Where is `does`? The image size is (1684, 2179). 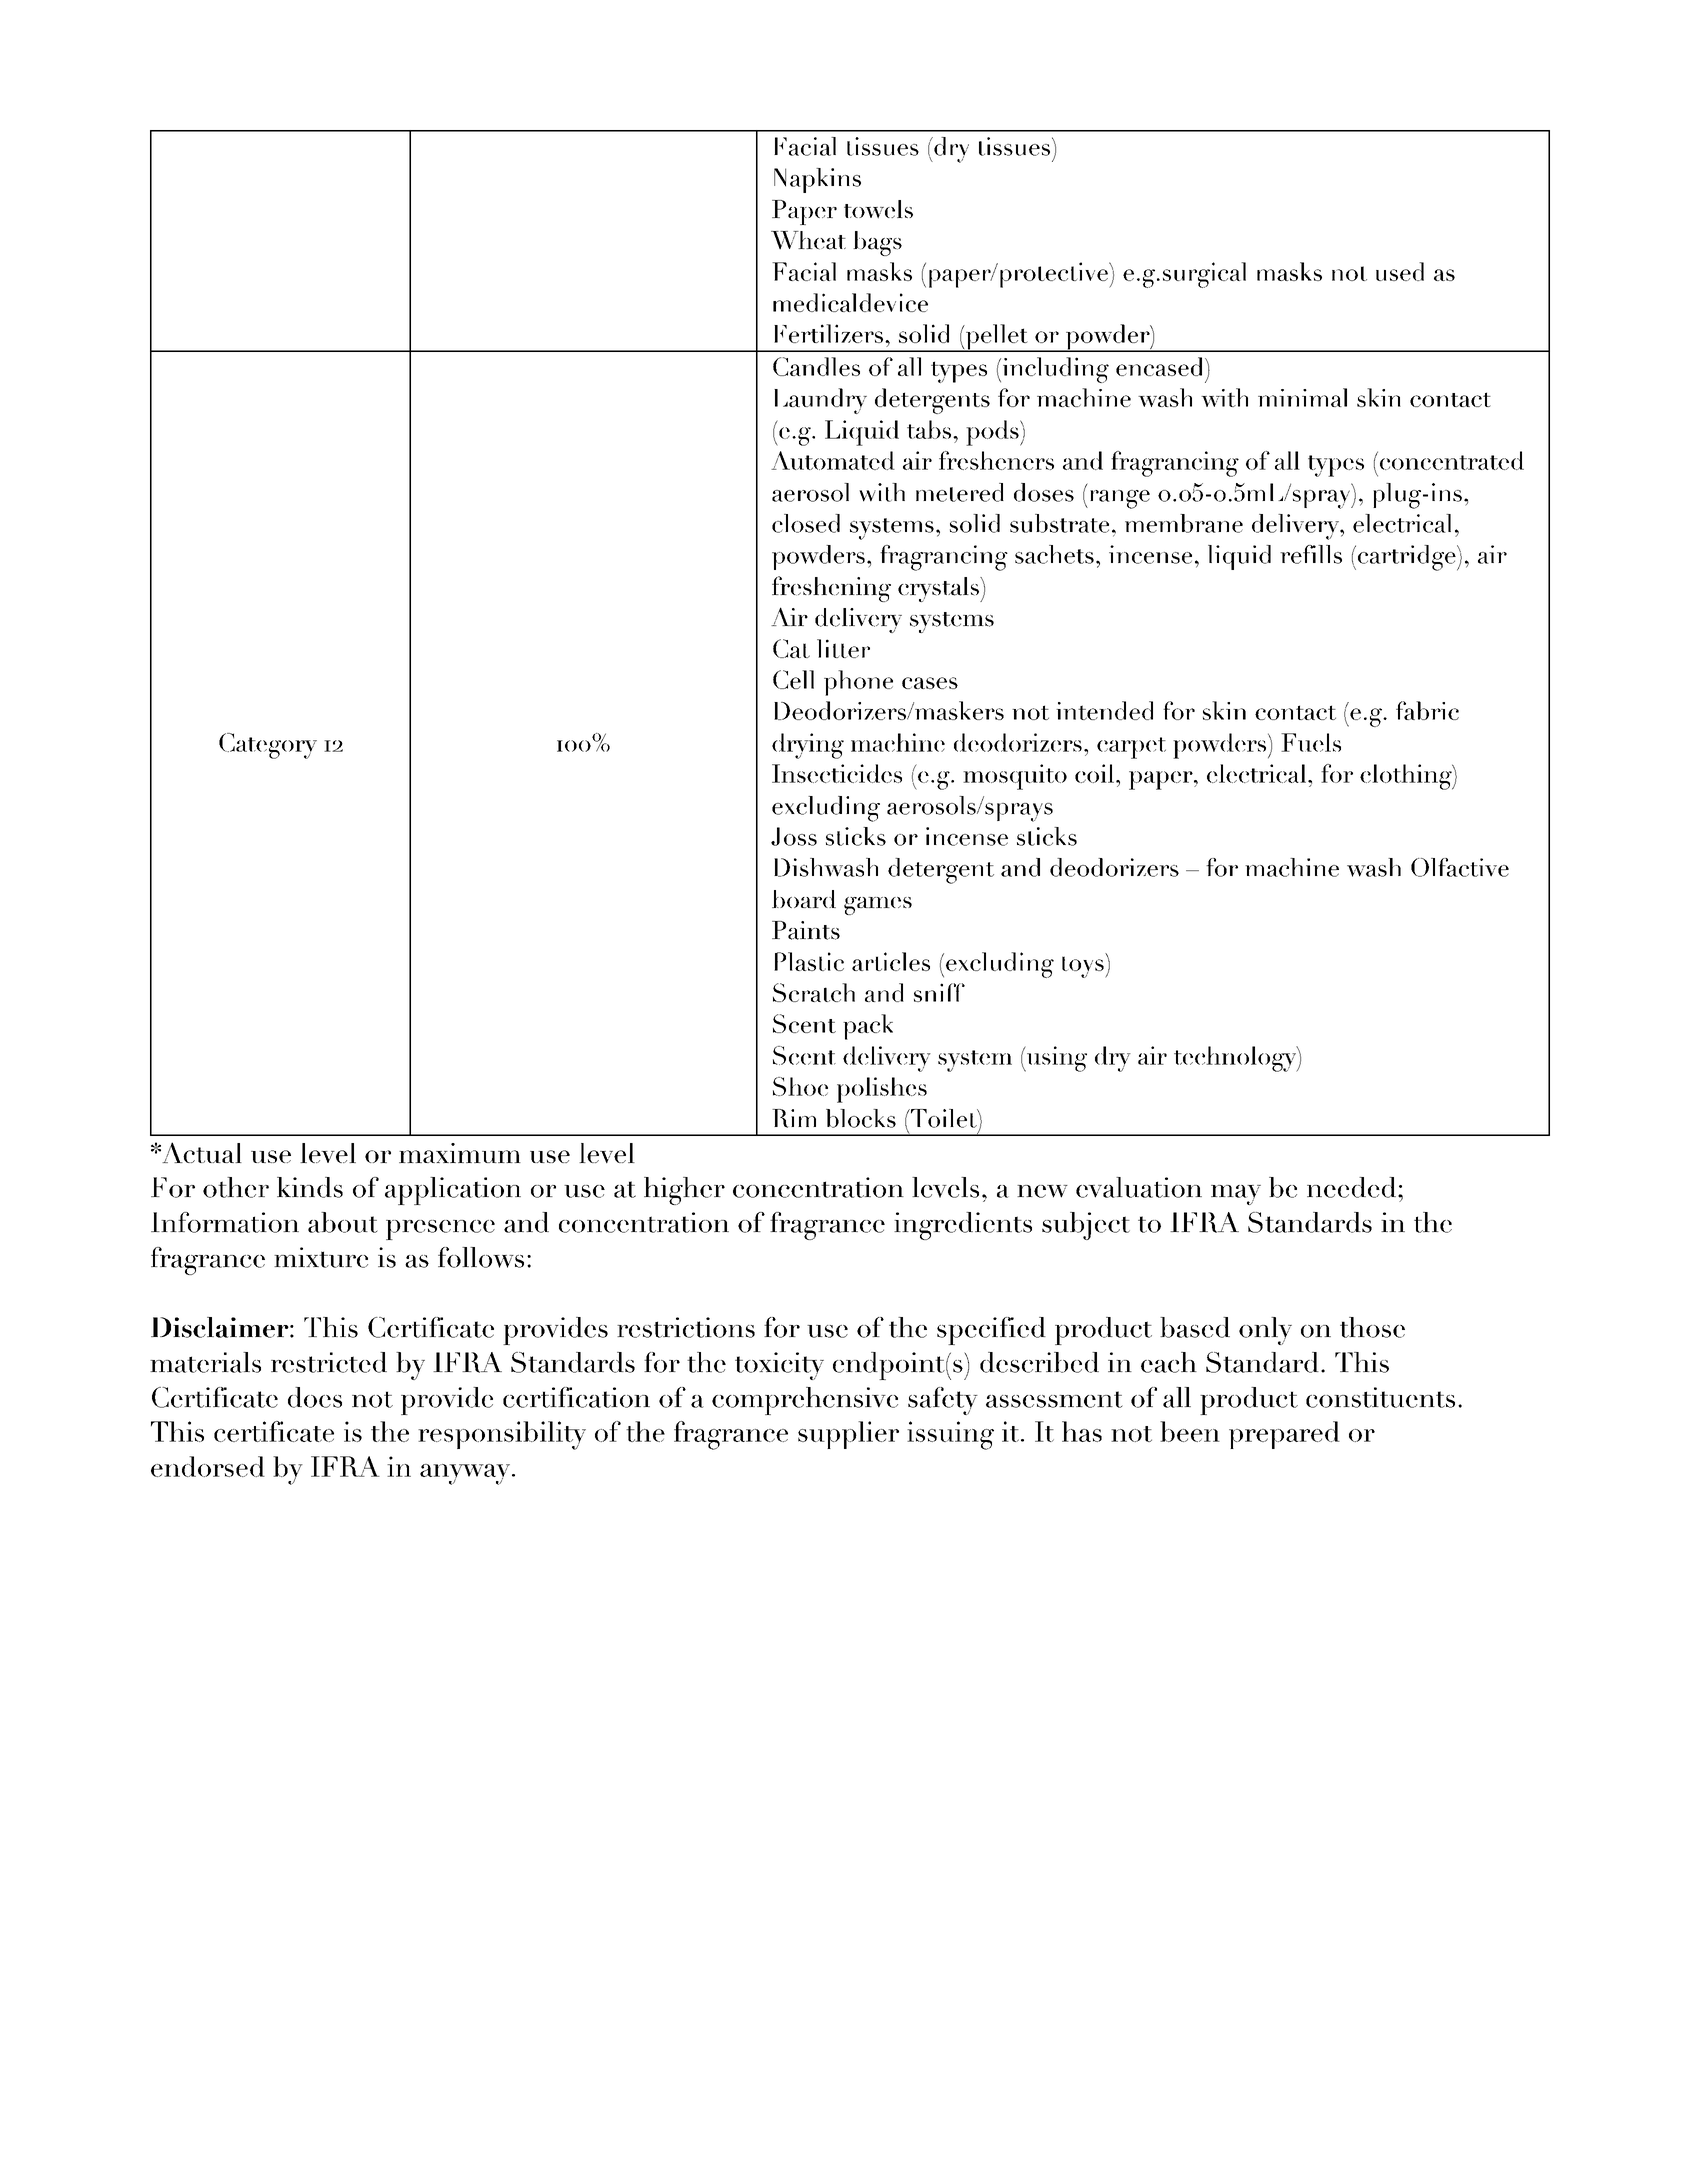 does is located at coordinates (315, 1397).
